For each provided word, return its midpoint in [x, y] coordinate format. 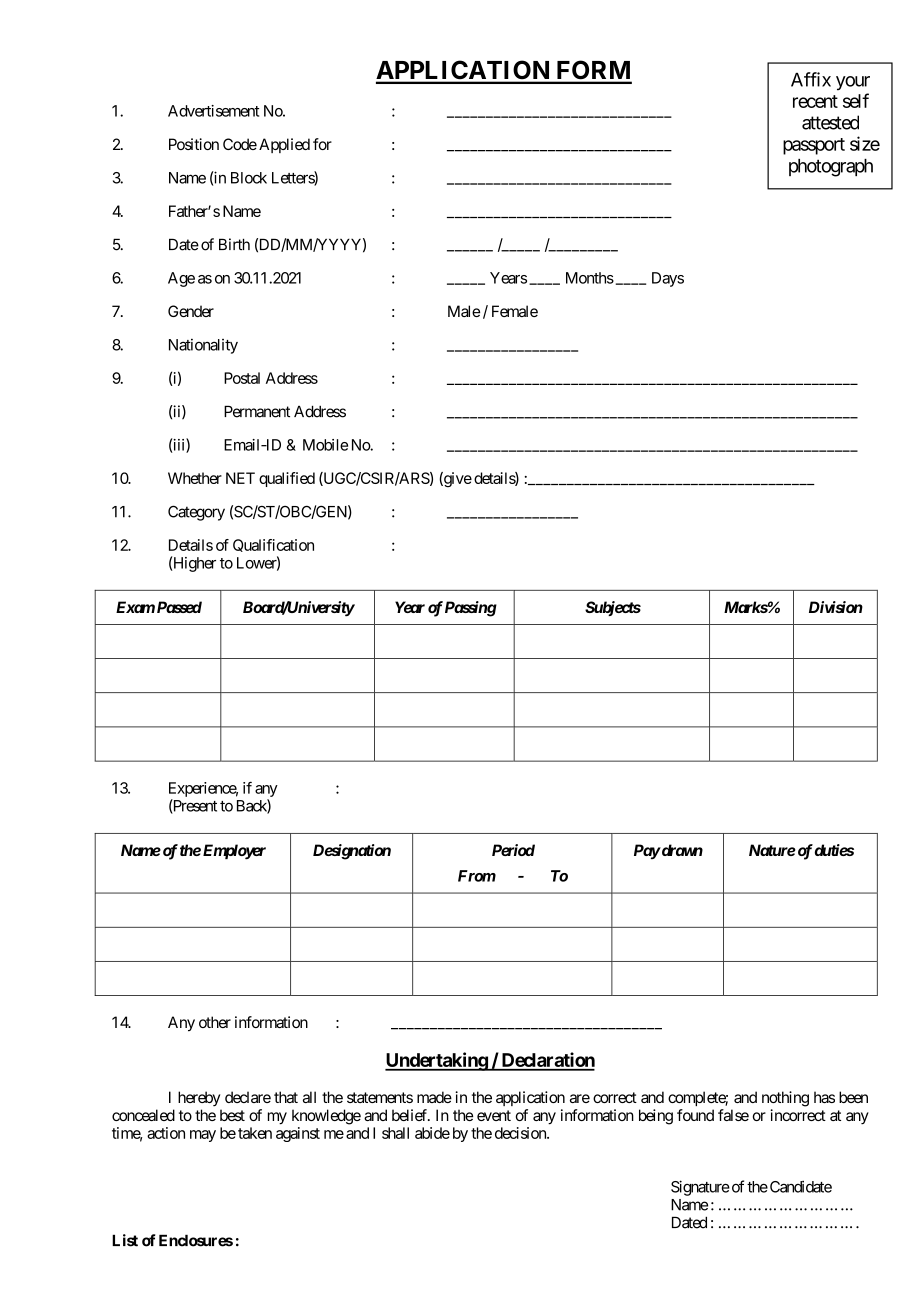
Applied [284, 145]
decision [521, 1133]
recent [815, 101]
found [695, 1115]
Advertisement [213, 111]
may [203, 1136]
